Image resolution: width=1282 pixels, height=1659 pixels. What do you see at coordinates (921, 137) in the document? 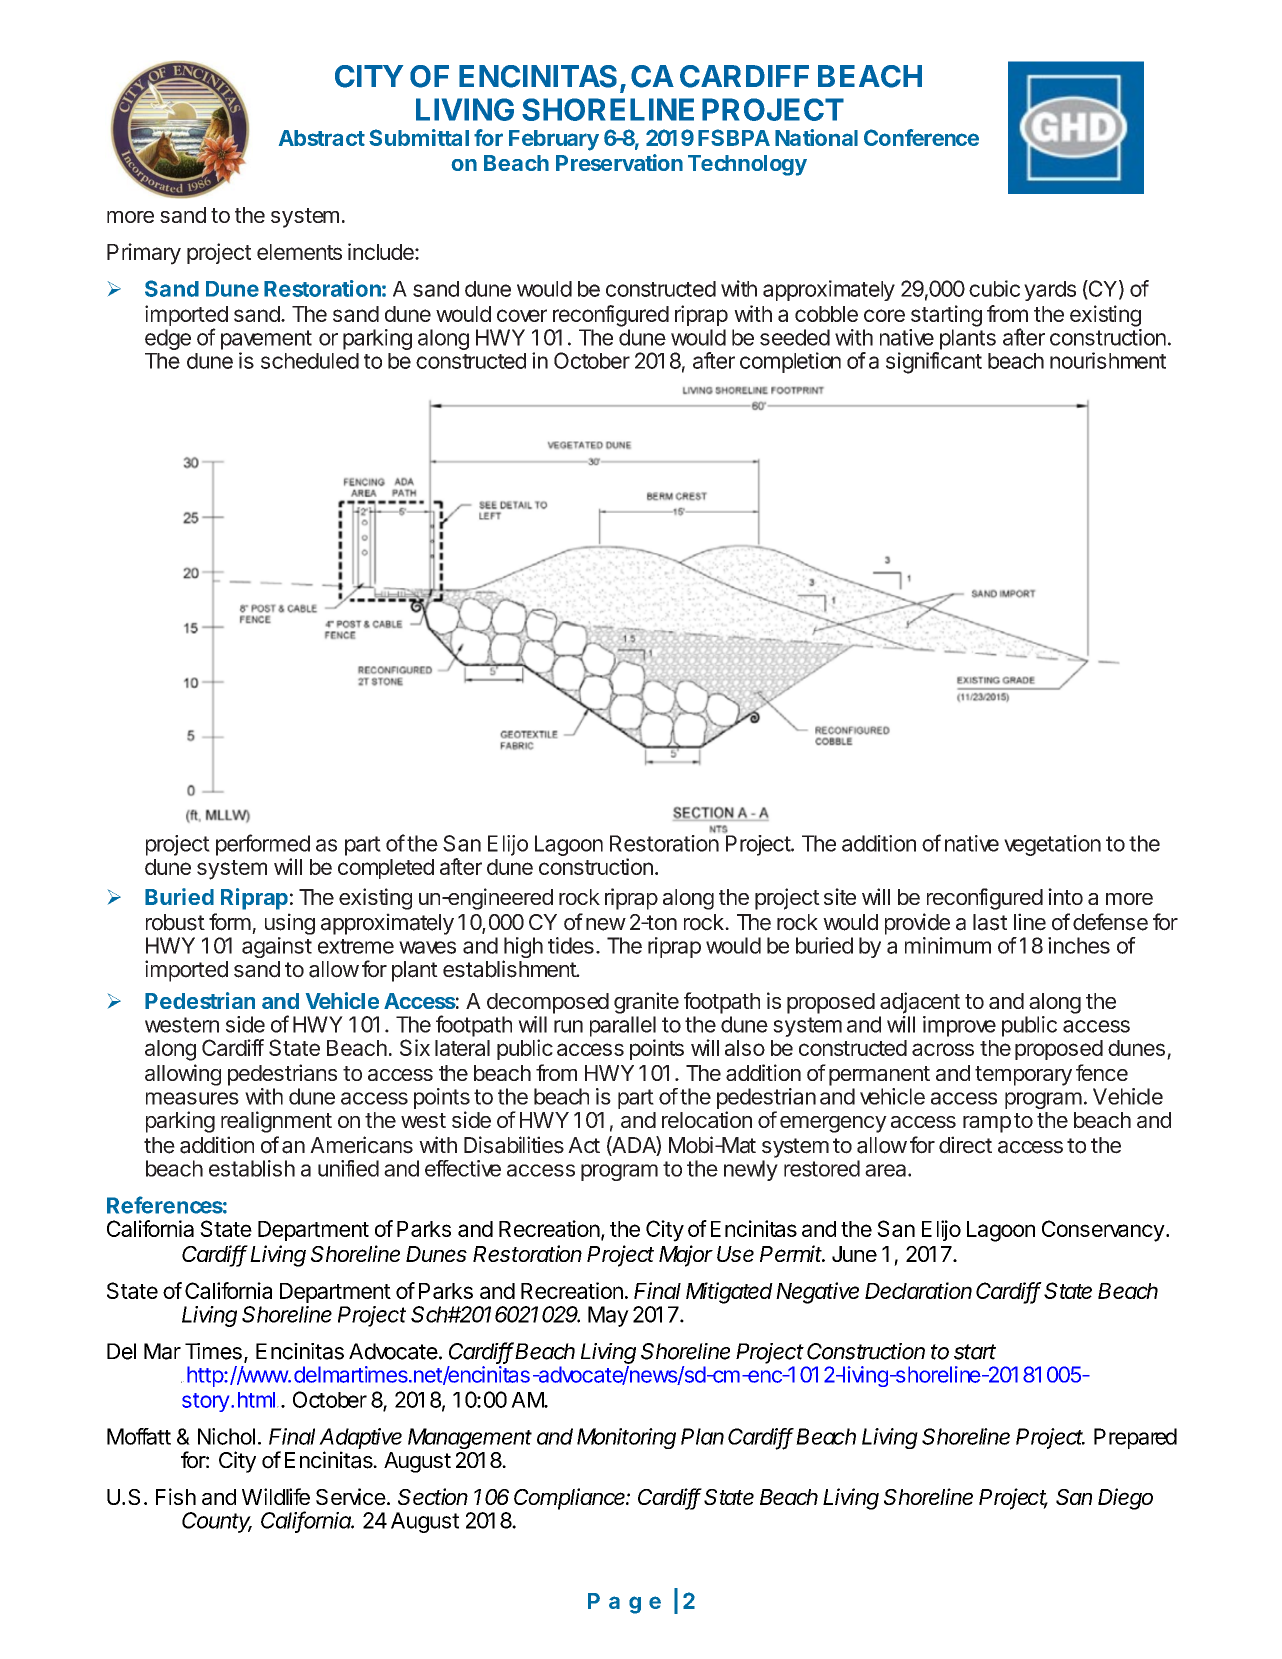
I see `Conference` at bounding box center [921, 137].
